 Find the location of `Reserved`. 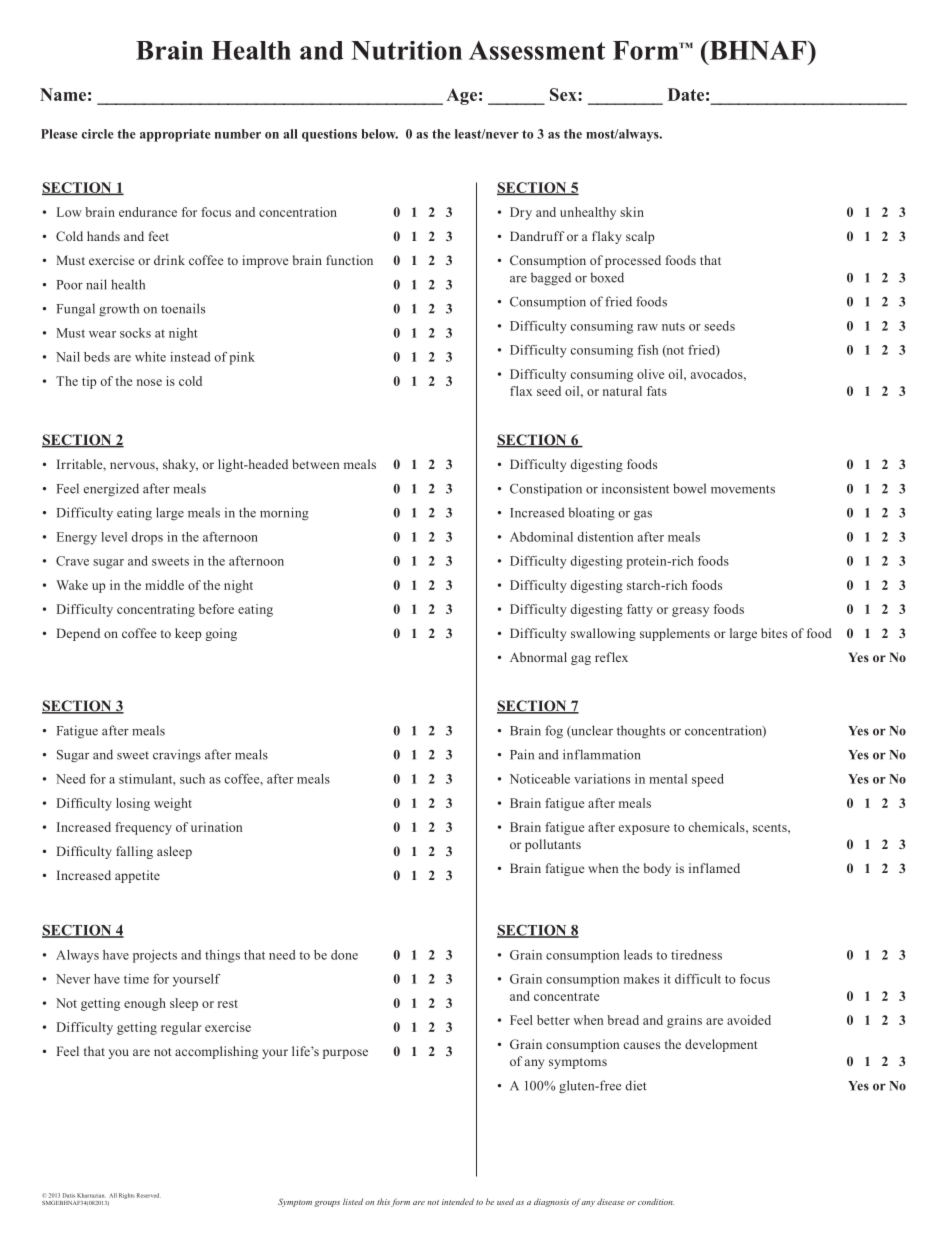

Reserved is located at coordinates (149, 1195).
